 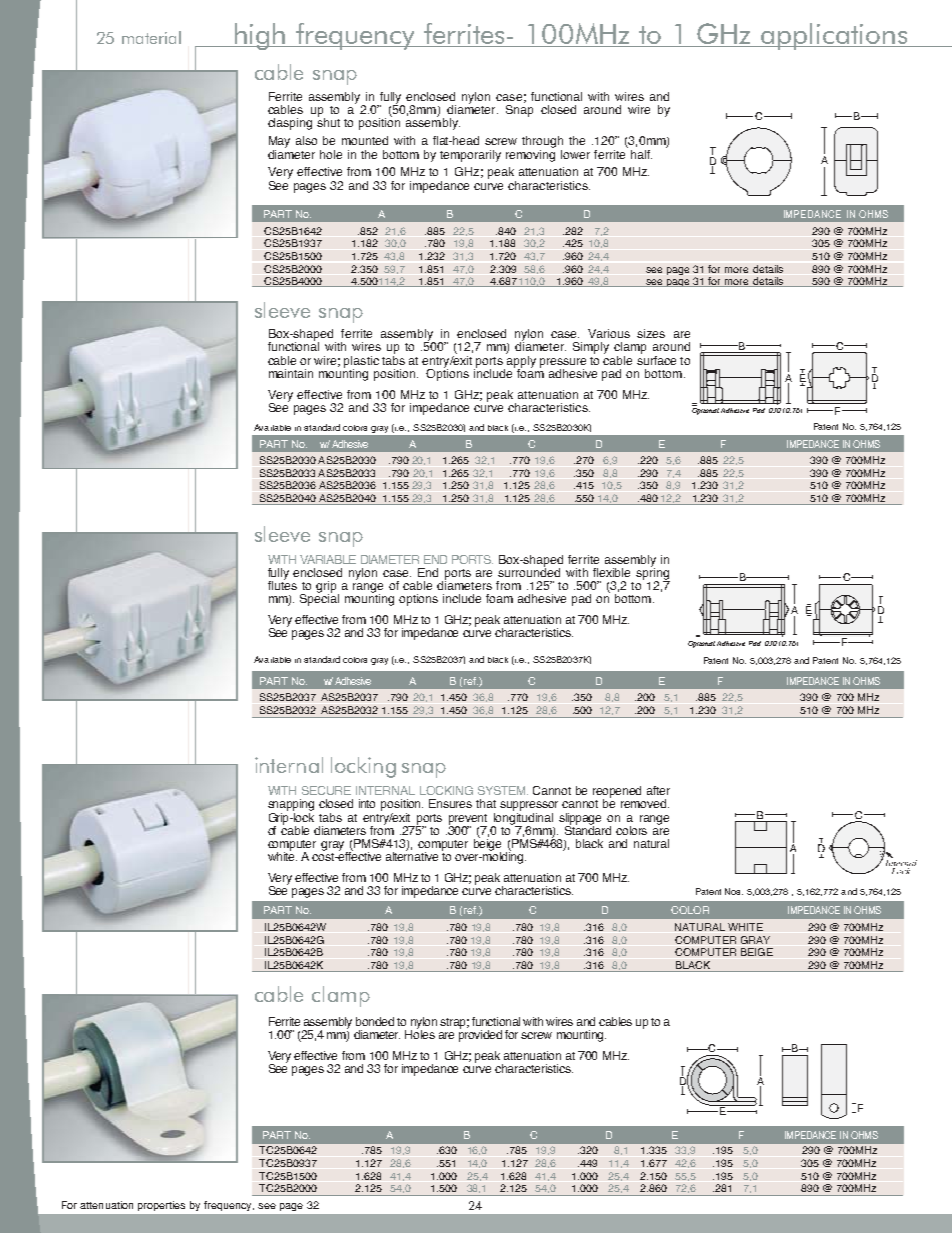 What do you see at coordinates (161, 1206) in the document?
I see `properties` at bounding box center [161, 1206].
